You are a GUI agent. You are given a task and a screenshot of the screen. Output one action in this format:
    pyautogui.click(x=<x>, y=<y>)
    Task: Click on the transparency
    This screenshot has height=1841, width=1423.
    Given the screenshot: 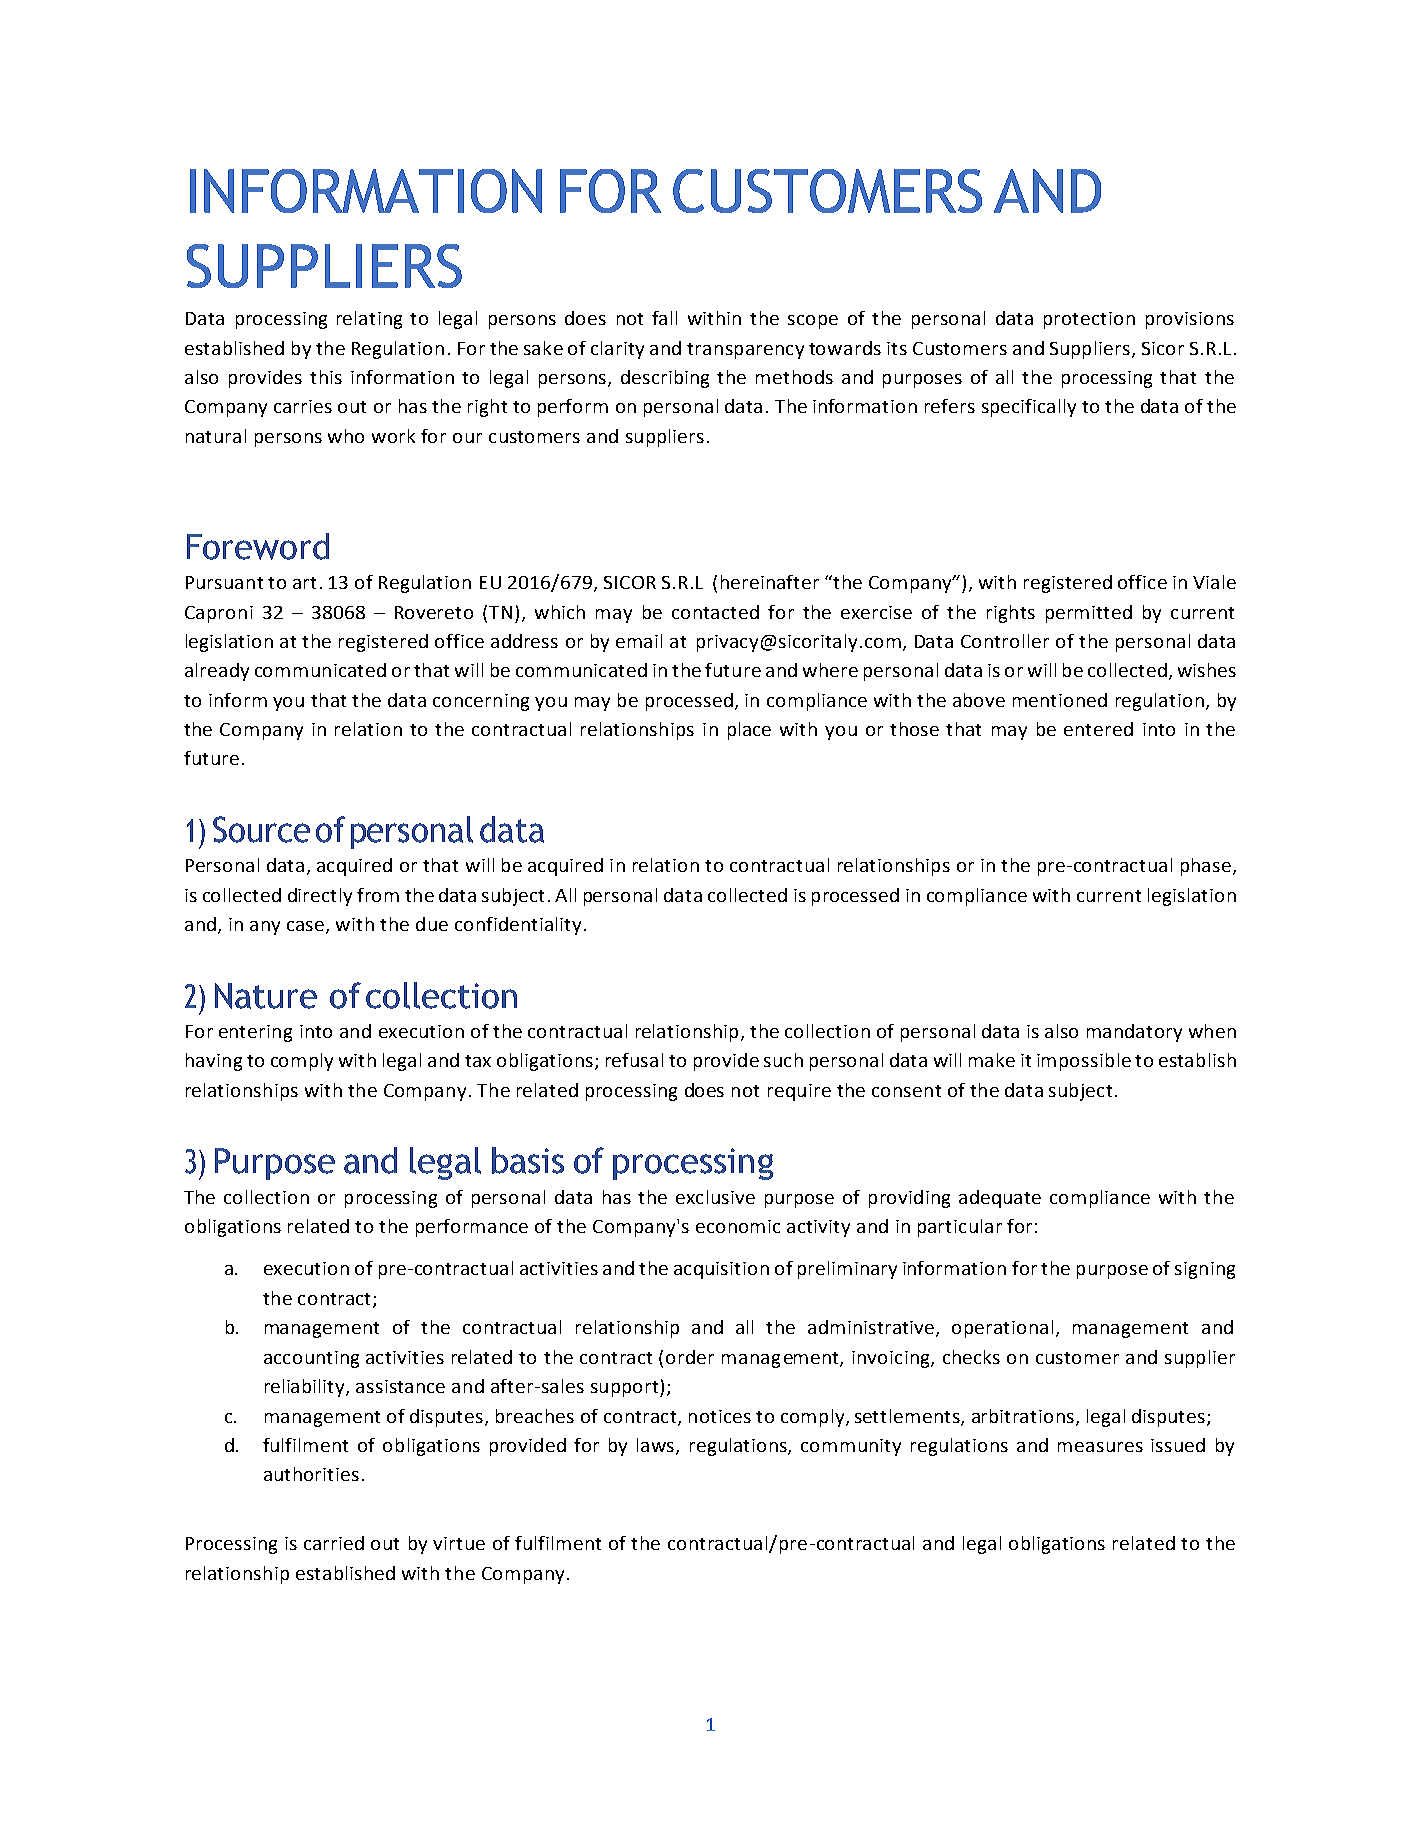 What is the action you would take?
    pyautogui.click(x=745, y=351)
